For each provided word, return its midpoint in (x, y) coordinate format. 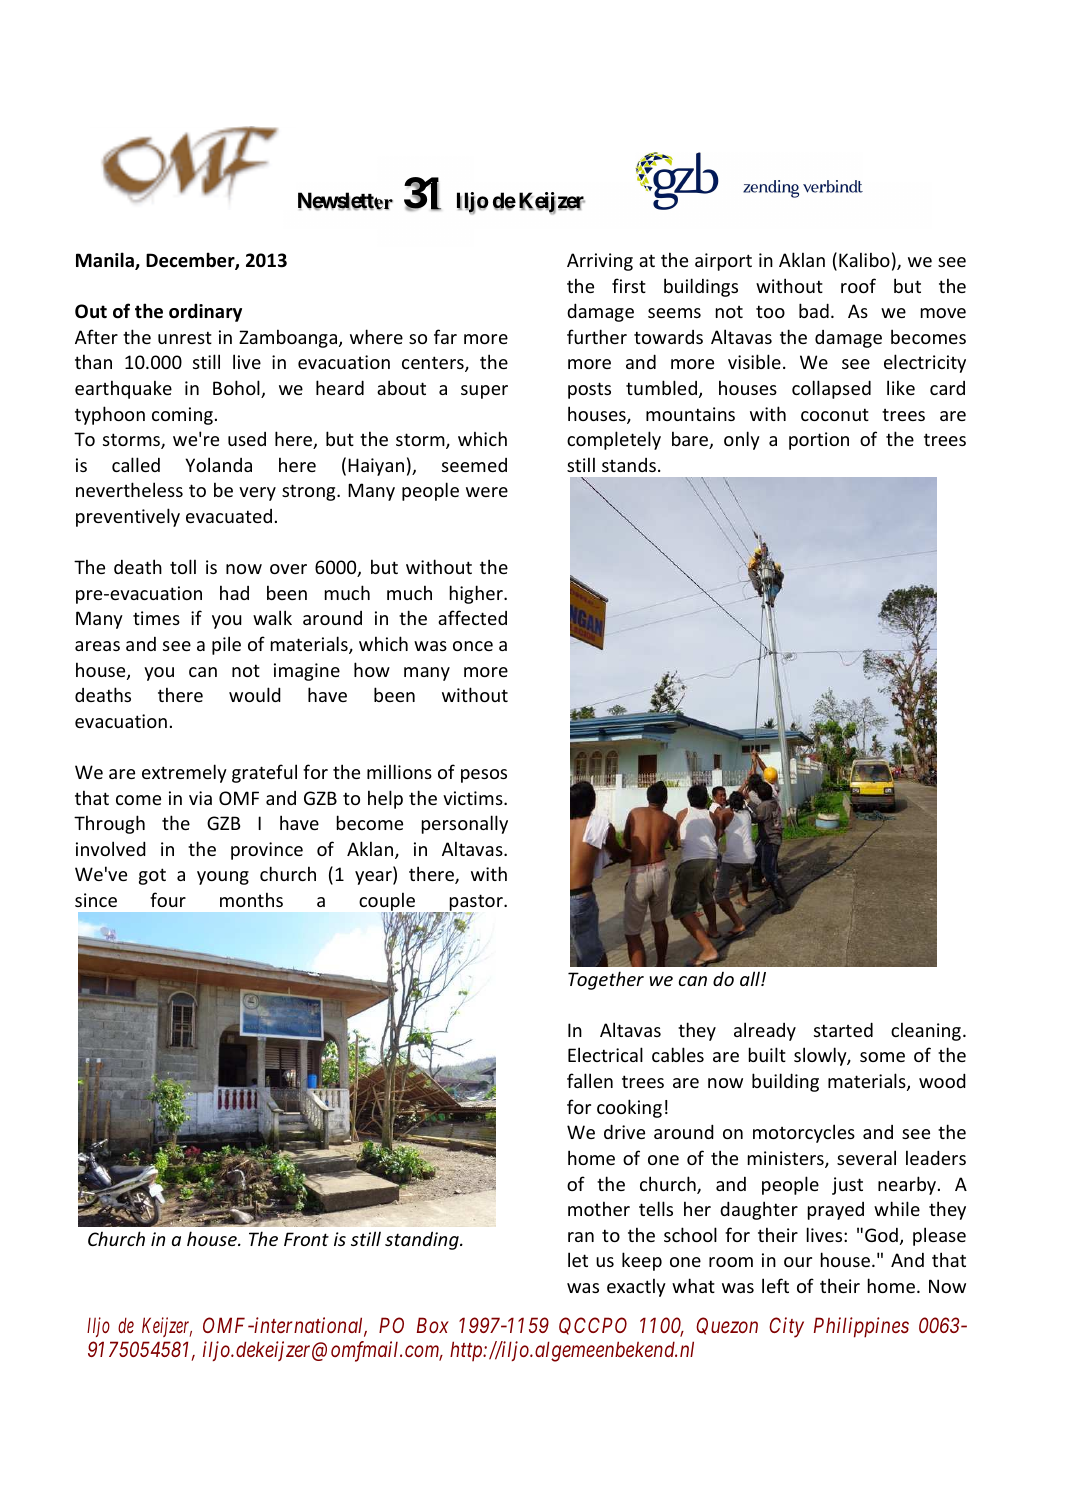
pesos (484, 776)
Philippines (861, 1327)
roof (858, 285)
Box (433, 1325)
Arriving (600, 262)
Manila (106, 261)
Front (306, 1239)
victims (474, 798)
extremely (184, 773)
